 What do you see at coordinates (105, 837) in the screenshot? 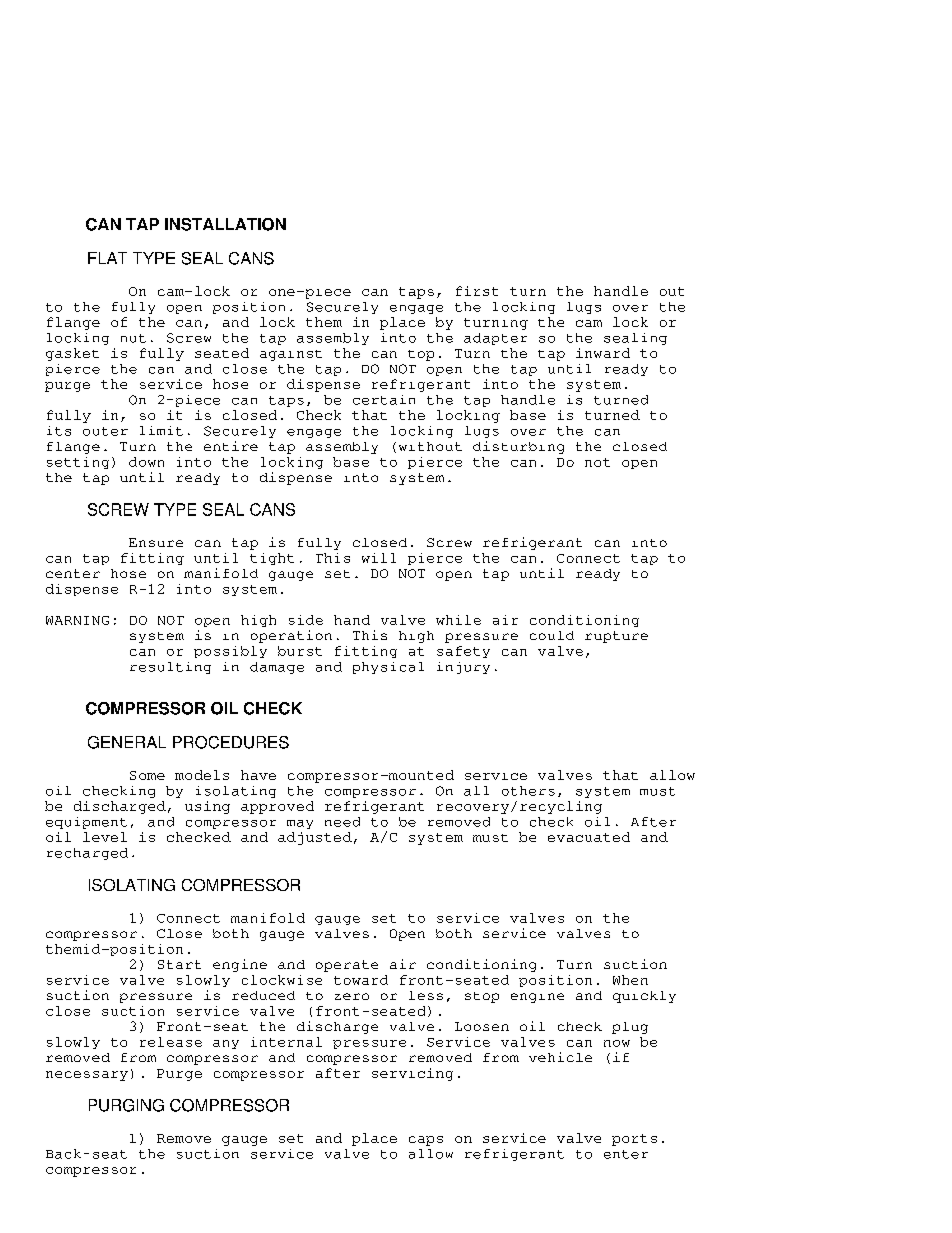
I see `level` at bounding box center [105, 837].
